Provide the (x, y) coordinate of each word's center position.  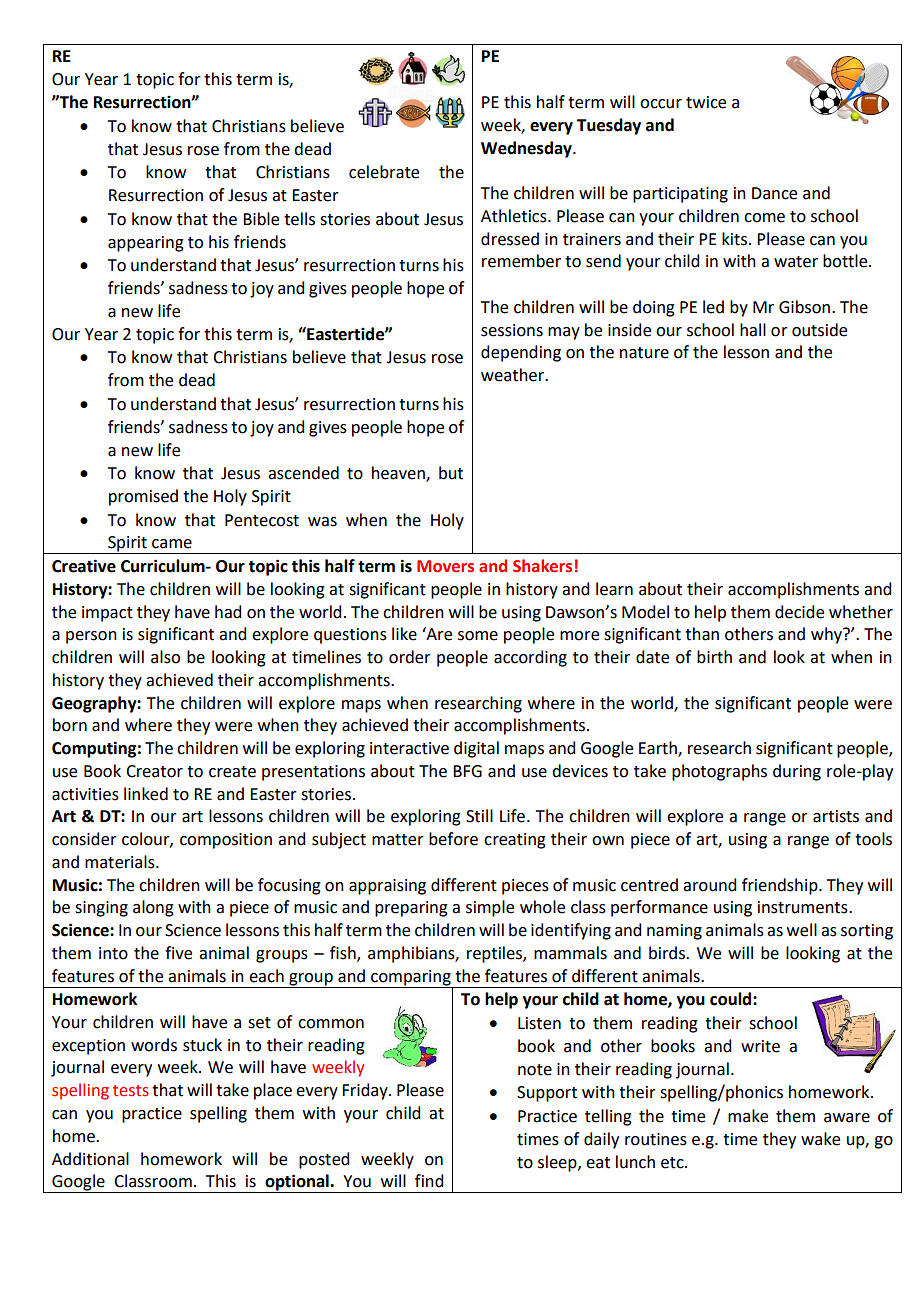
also (165, 657)
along (153, 908)
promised (143, 497)
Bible (261, 219)
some (478, 636)
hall (753, 330)
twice (706, 102)
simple (490, 908)
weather (514, 375)
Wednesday (527, 149)
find (429, 1181)
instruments (804, 907)
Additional (90, 1159)
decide (799, 612)
